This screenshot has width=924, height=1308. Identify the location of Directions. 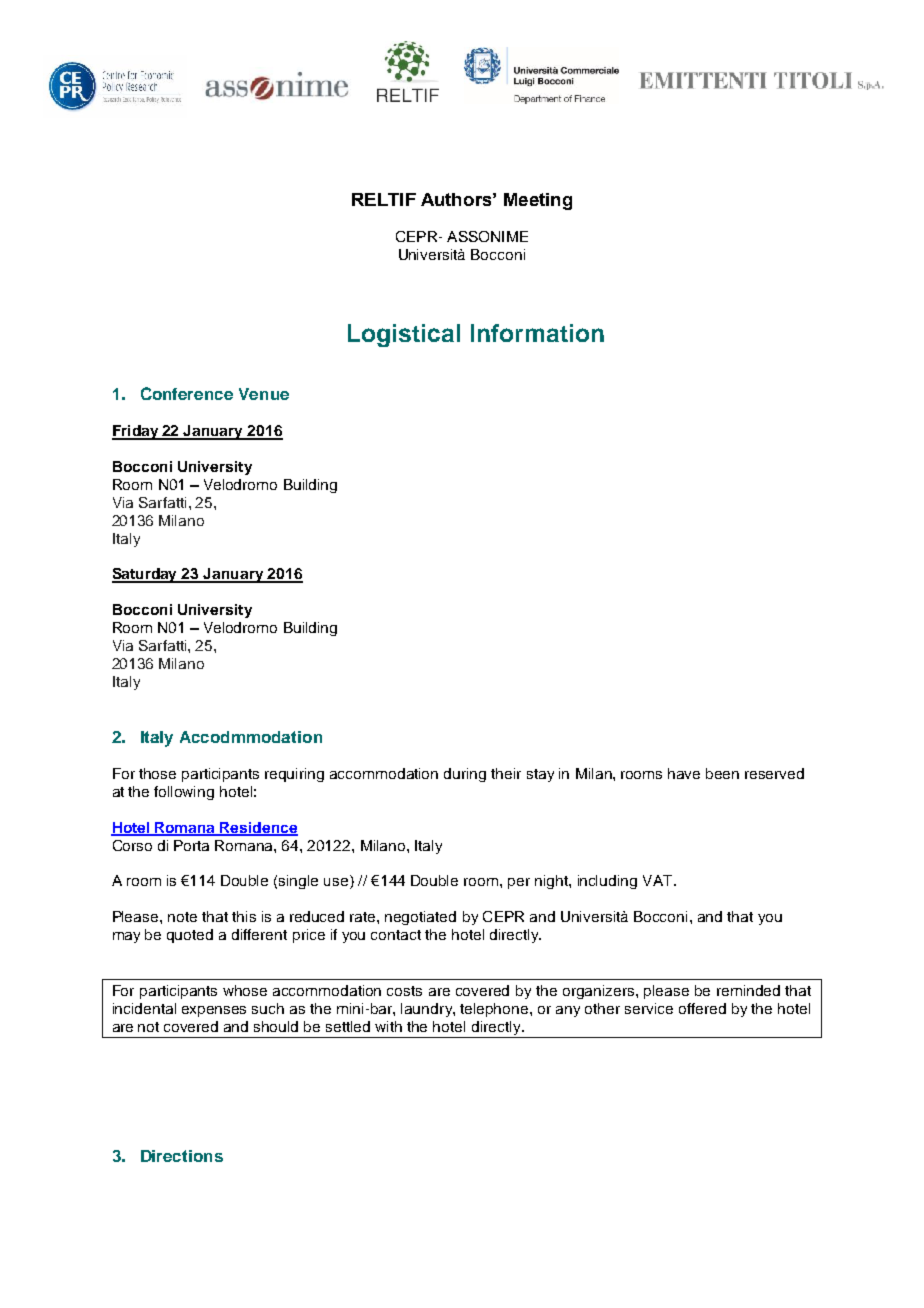
(182, 1156).
